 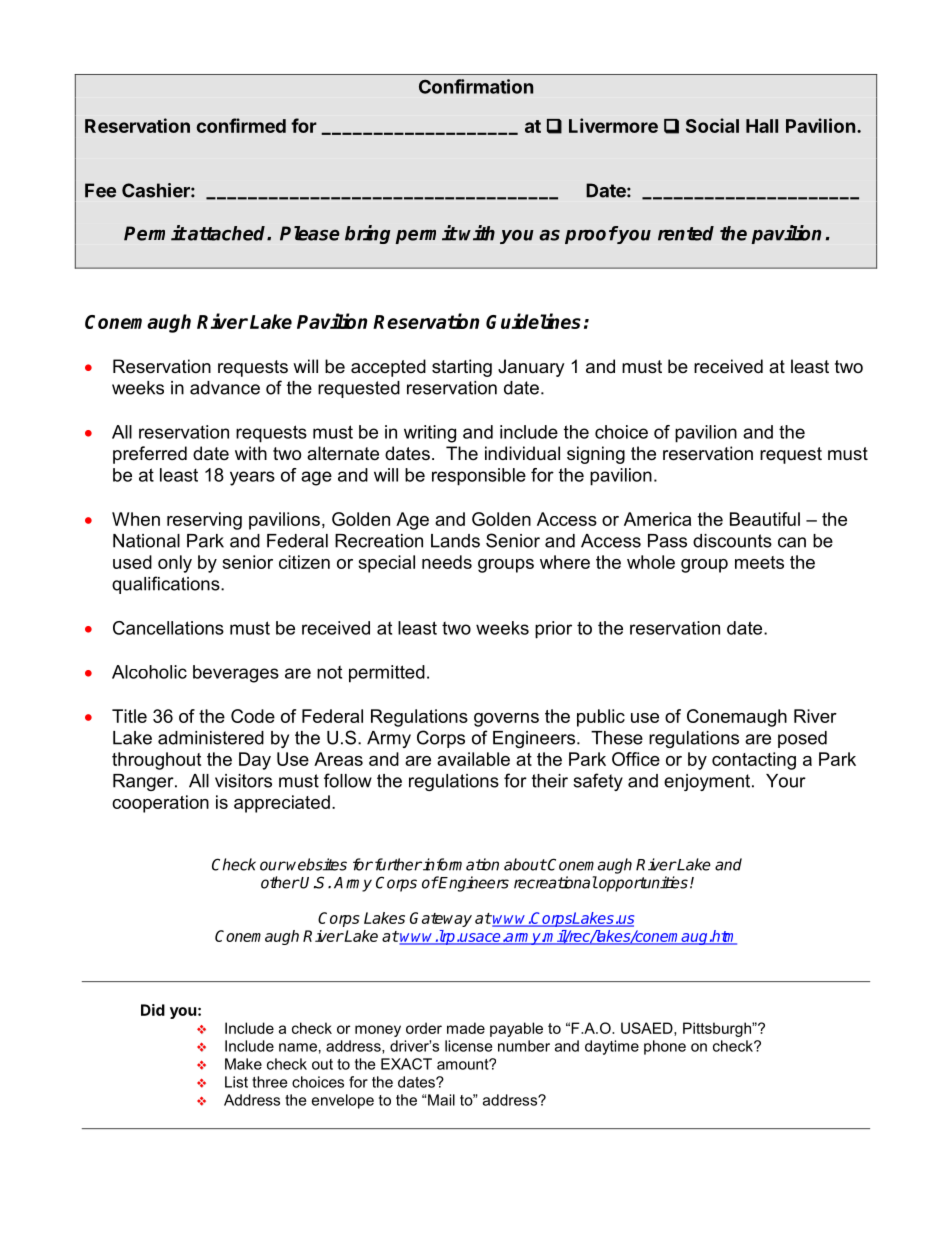 I want to click on about, so click(x=525, y=864).
